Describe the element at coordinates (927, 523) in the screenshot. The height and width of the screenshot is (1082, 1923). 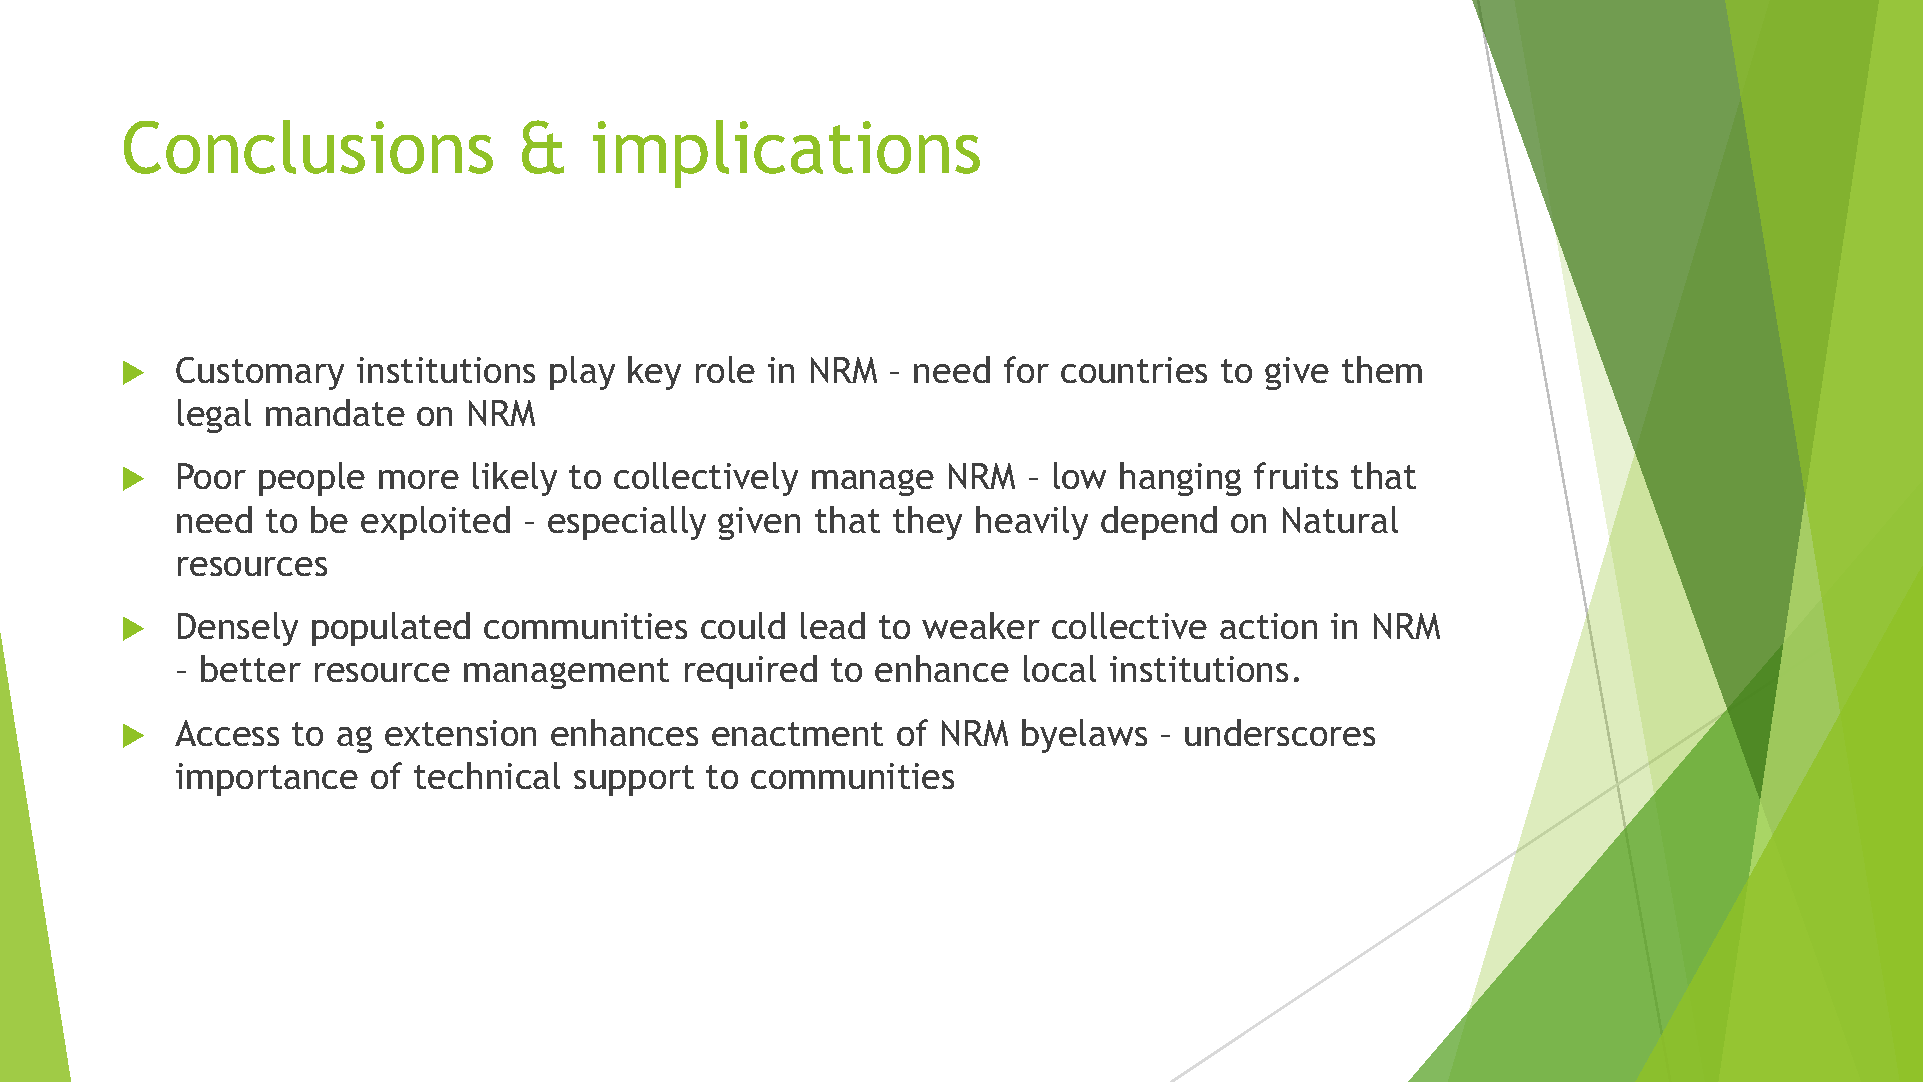
I see `they` at that location.
